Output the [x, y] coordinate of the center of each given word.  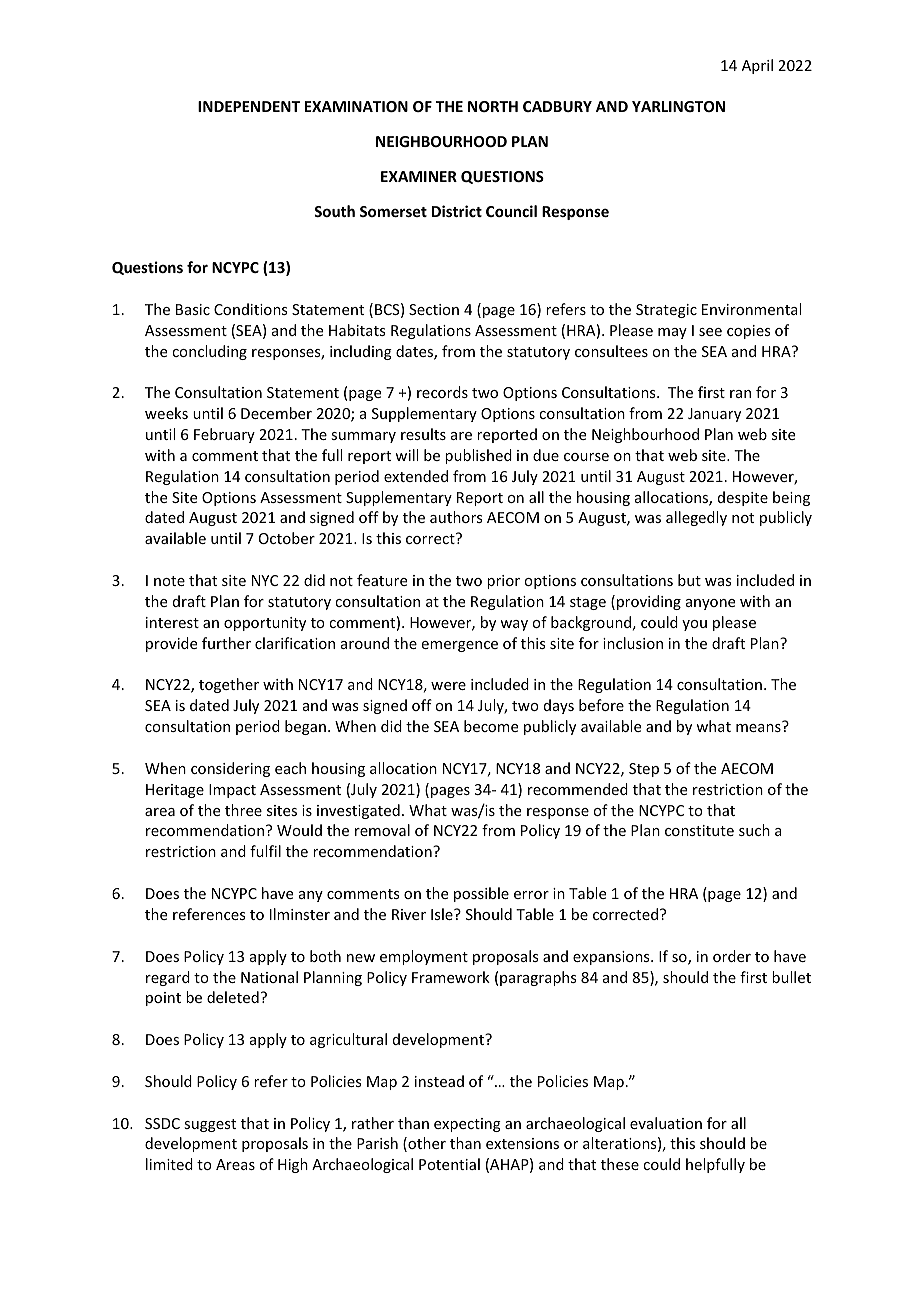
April [757, 66]
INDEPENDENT [249, 106]
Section [434, 309]
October [287, 538]
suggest [210, 1125]
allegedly [696, 518]
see [710, 332]
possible [481, 894]
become [491, 726]
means [758, 728]
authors [456, 517]
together [229, 685]
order [732, 956]
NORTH [493, 106]
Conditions [250, 309]
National [269, 977]
